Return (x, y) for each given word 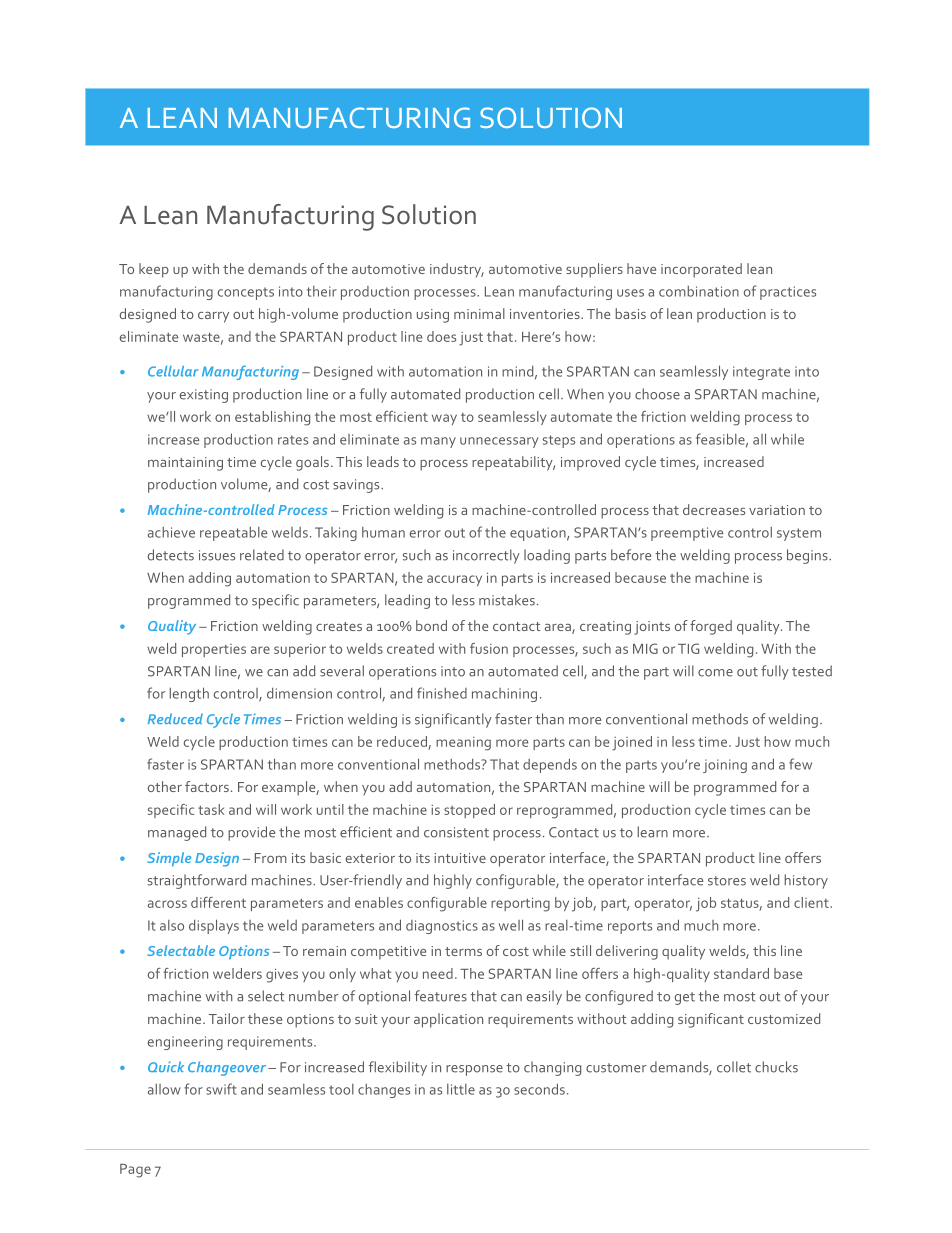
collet (734, 1067)
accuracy (454, 580)
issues (217, 555)
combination (699, 291)
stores (727, 881)
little (461, 1089)
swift (221, 1089)
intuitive (460, 858)
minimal (479, 313)
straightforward (197, 881)
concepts (246, 293)
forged (711, 627)
